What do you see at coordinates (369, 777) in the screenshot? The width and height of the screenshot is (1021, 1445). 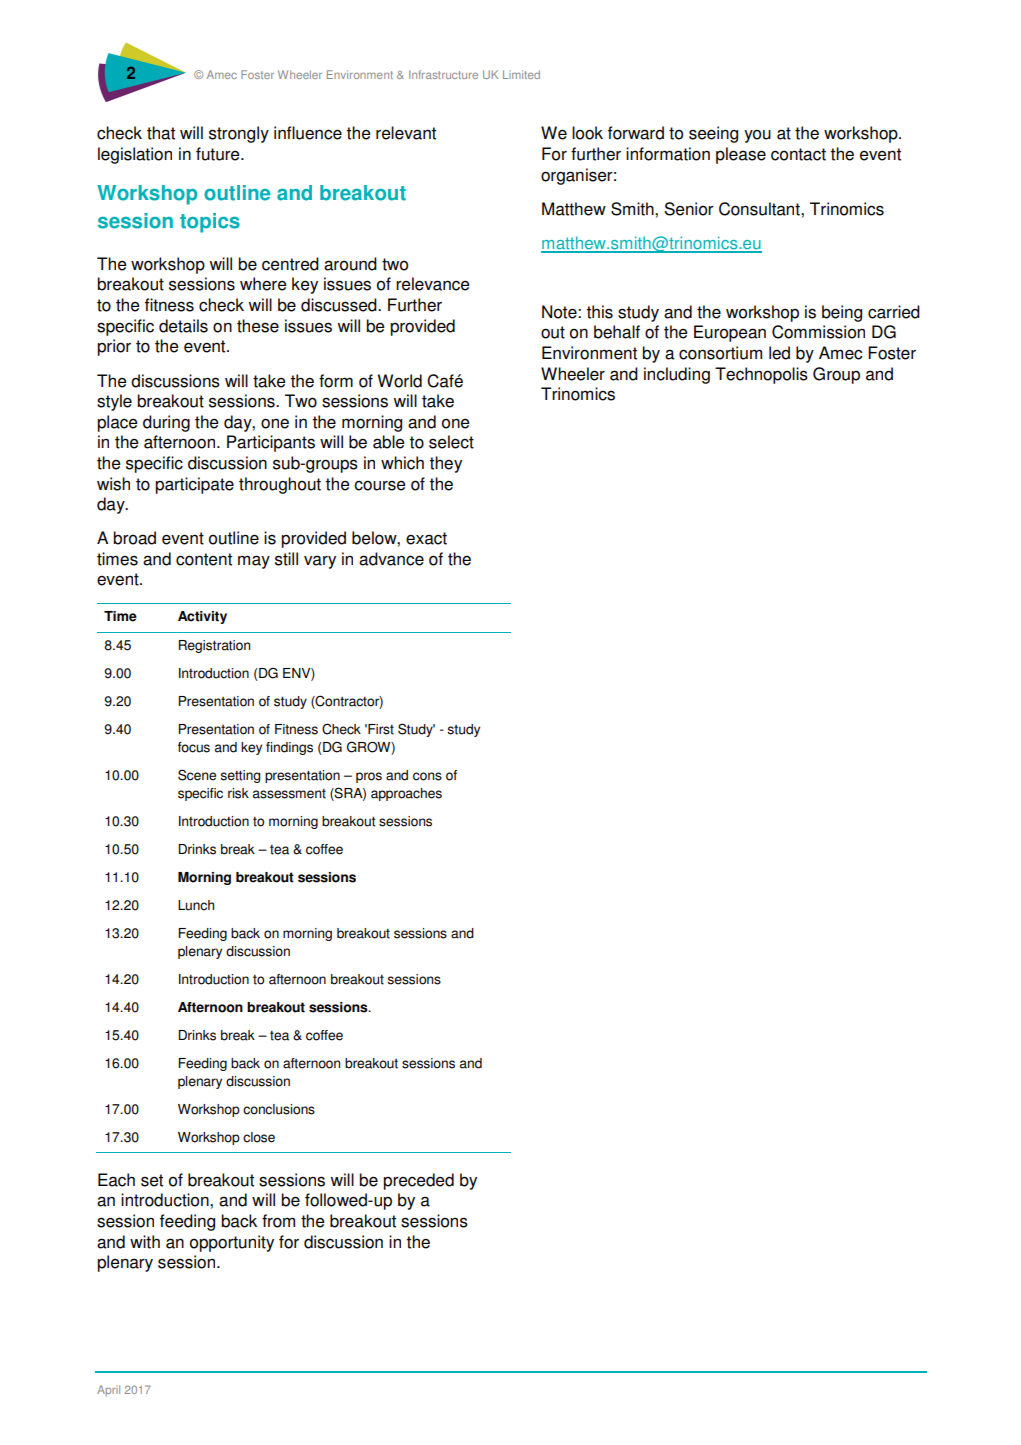 I see `pros` at bounding box center [369, 777].
